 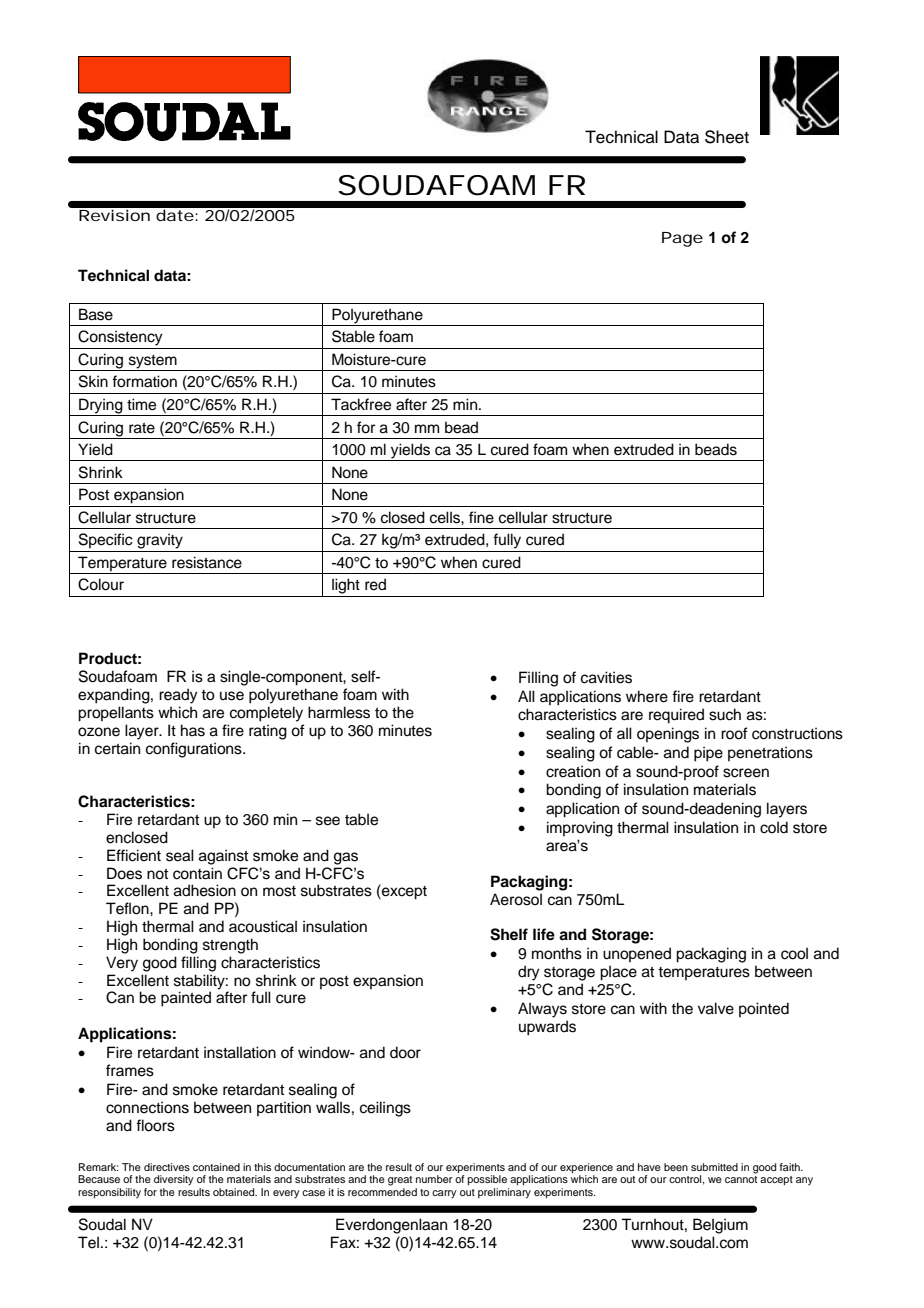 What do you see at coordinates (727, 137) in the image?
I see `Sheet` at bounding box center [727, 137].
